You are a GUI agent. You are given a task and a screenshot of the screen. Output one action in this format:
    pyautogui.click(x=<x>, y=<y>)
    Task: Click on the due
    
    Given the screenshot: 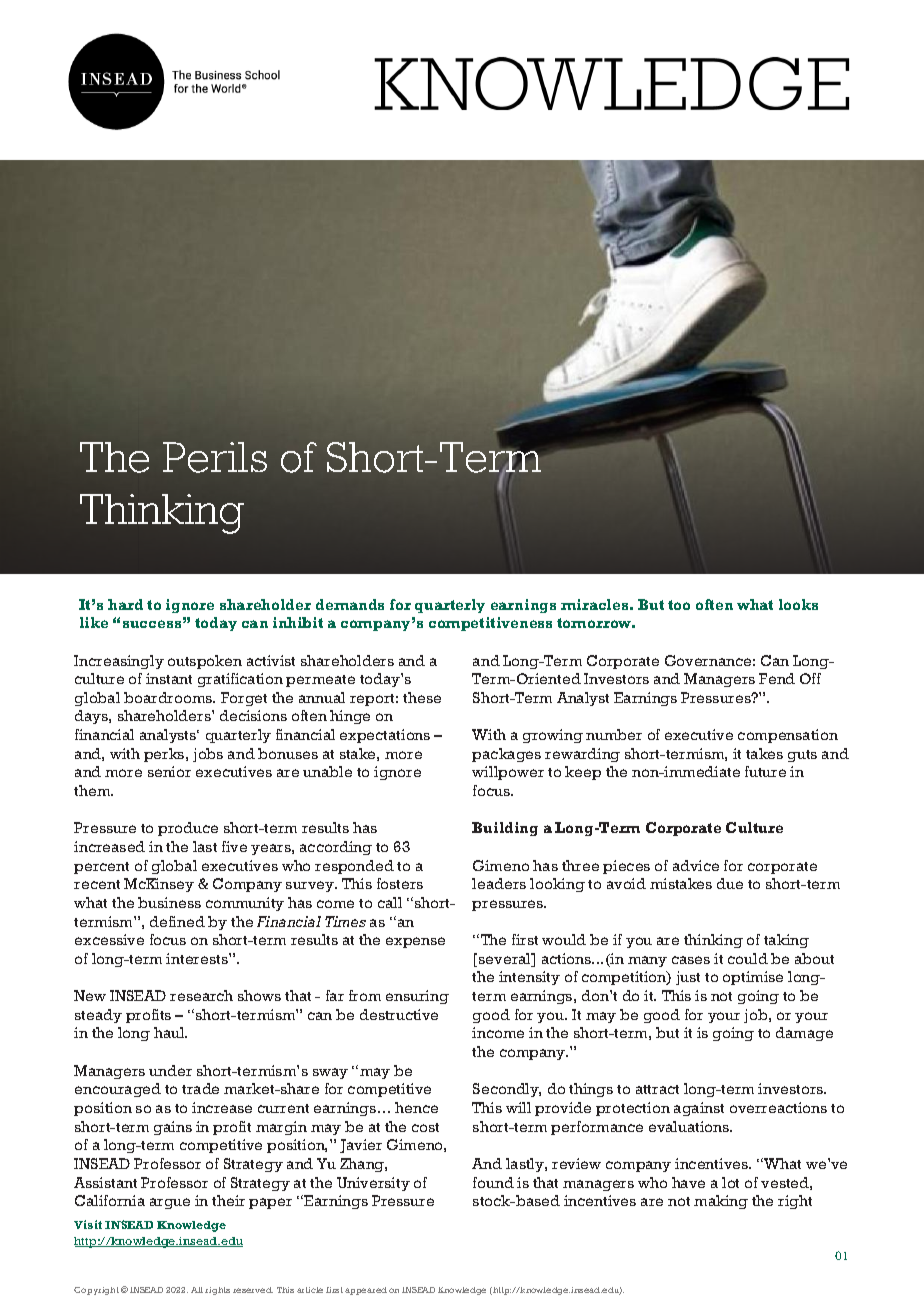 What is the action you would take?
    pyautogui.click(x=730, y=883)
